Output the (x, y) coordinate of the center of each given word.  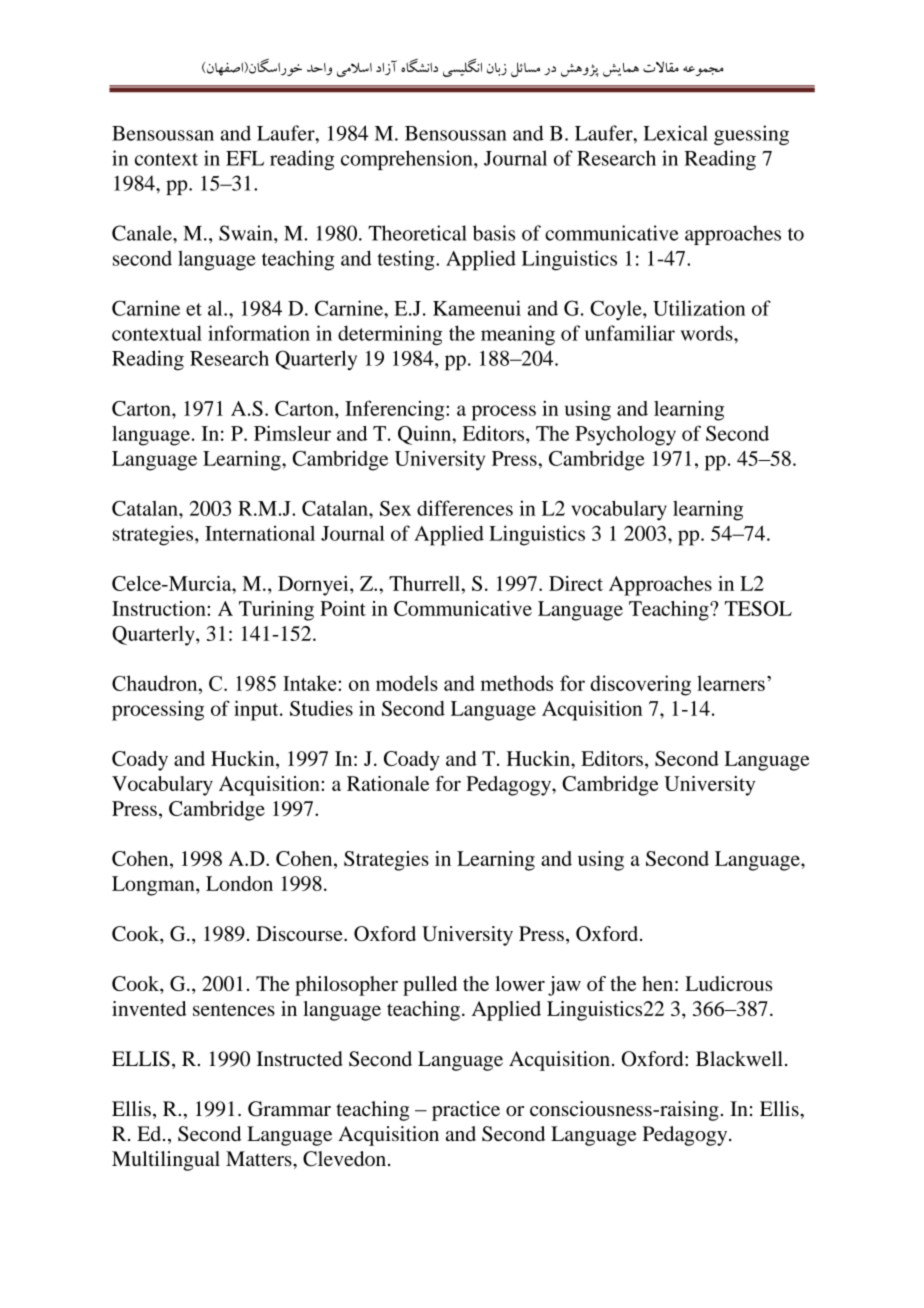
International (260, 533)
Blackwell (739, 1058)
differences (465, 508)
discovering (640, 685)
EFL (245, 158)
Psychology (625, 436)
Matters (260, 1158)
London (239, 883)
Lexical (676, 133)
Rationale (388, 783)
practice (466, 1111)
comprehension (408, 160)
